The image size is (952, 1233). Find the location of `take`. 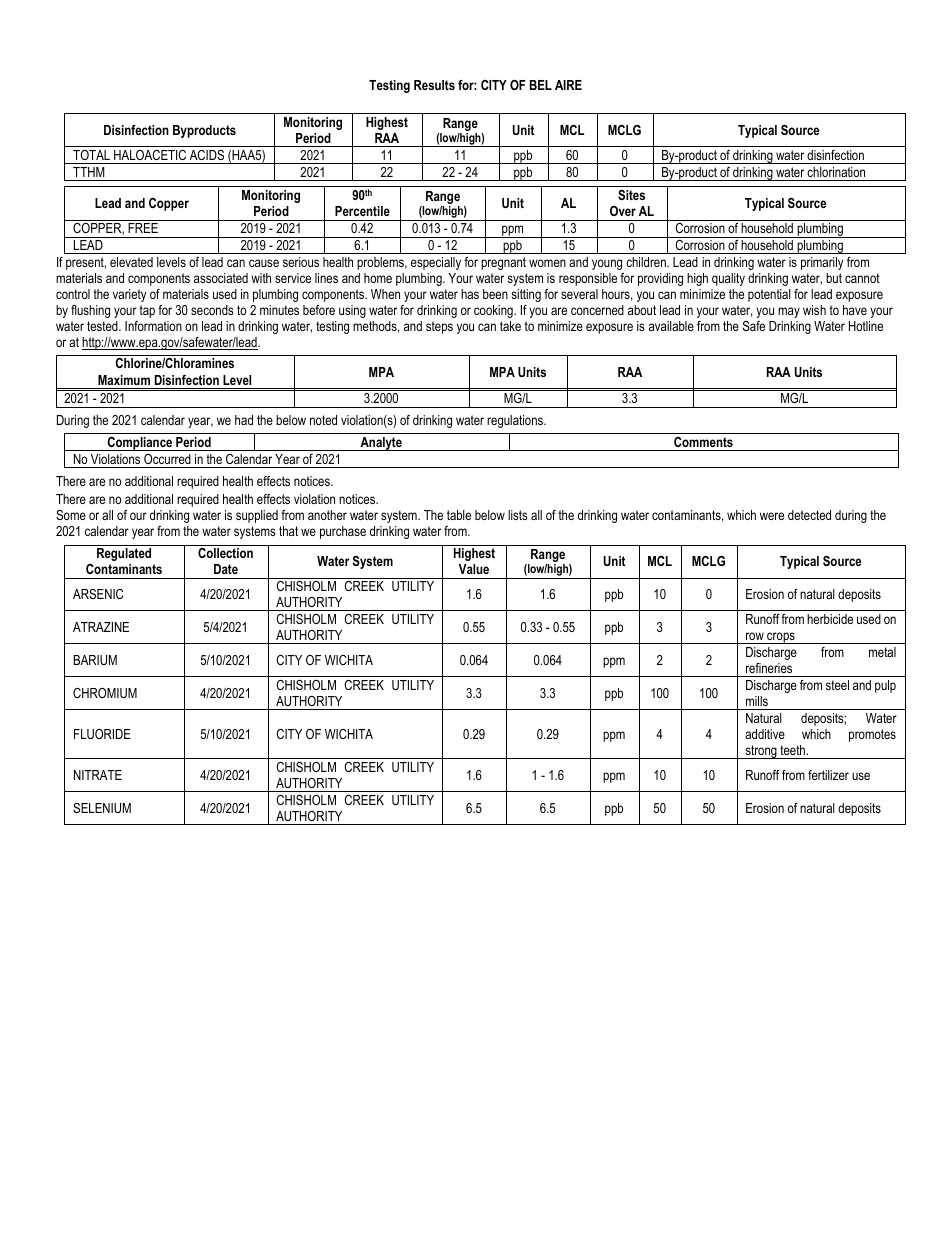

take is located at coordinates (510, 326).
